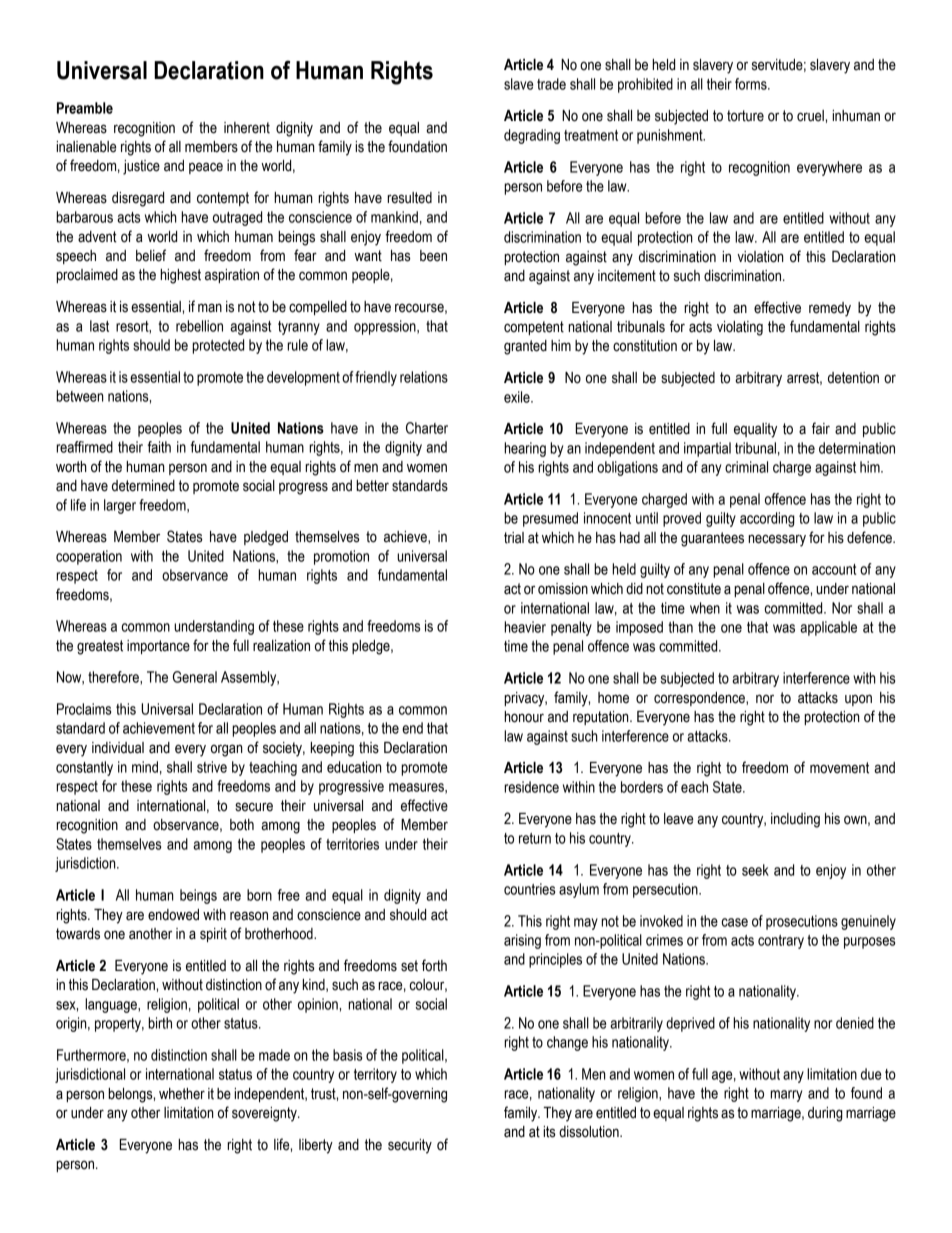 The width and height of the screenshot is (952, 1233). What do you see at coordinates (532, 136) in the screenshot?
I see `degrading` at bounding box center [532, 136].
